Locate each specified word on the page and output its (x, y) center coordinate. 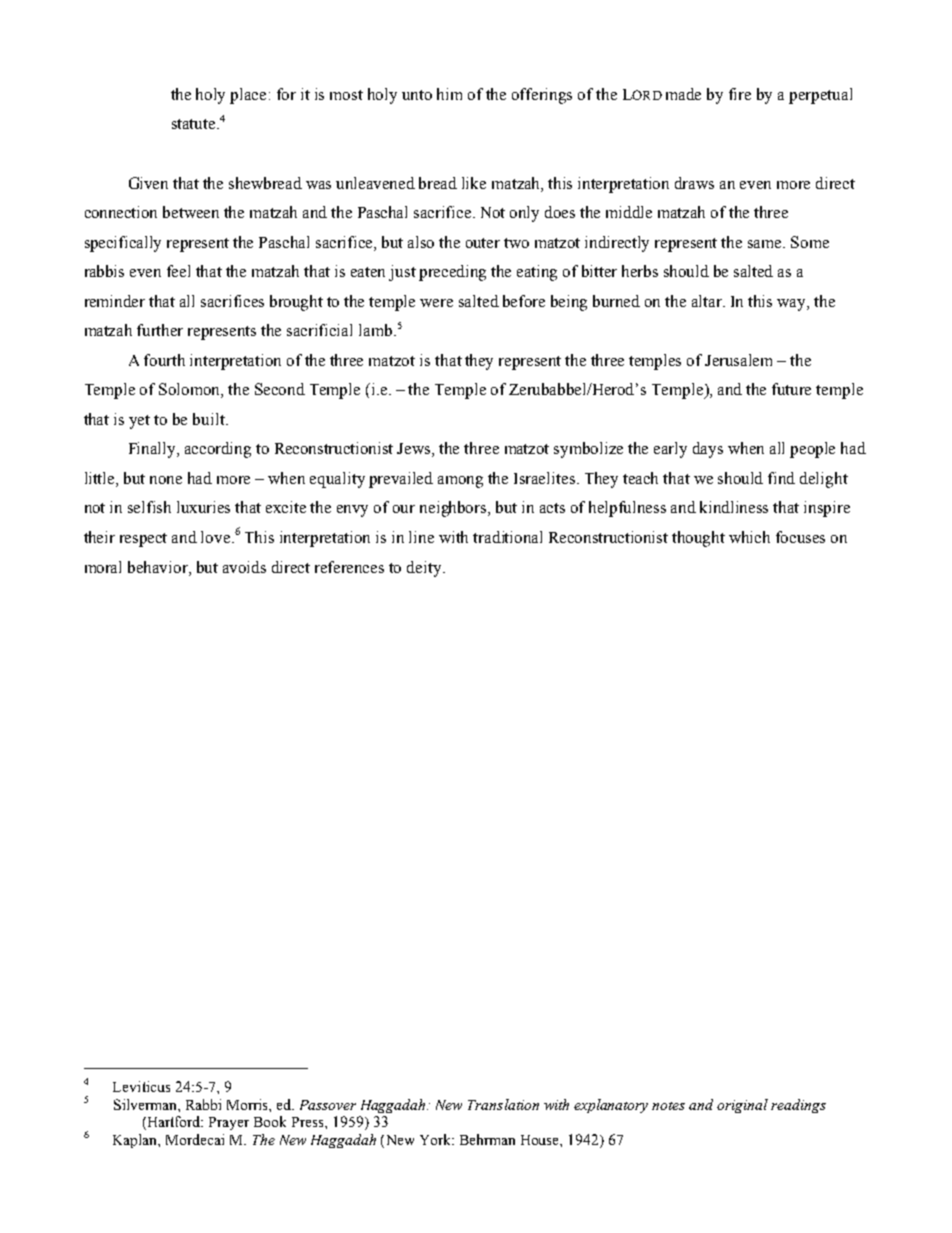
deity (425, 569)
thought (698, 539)
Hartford (174, 1123)
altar (708, 301)
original (742, 1106)
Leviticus (141, 1086)
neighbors (454, 509)
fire (740, 94)
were (436, 303)
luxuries (203, 507)
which (749, 537)
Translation (503, 1104)
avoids (244, 567)
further (160, 330)
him (449, 94)
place (248, 96)
